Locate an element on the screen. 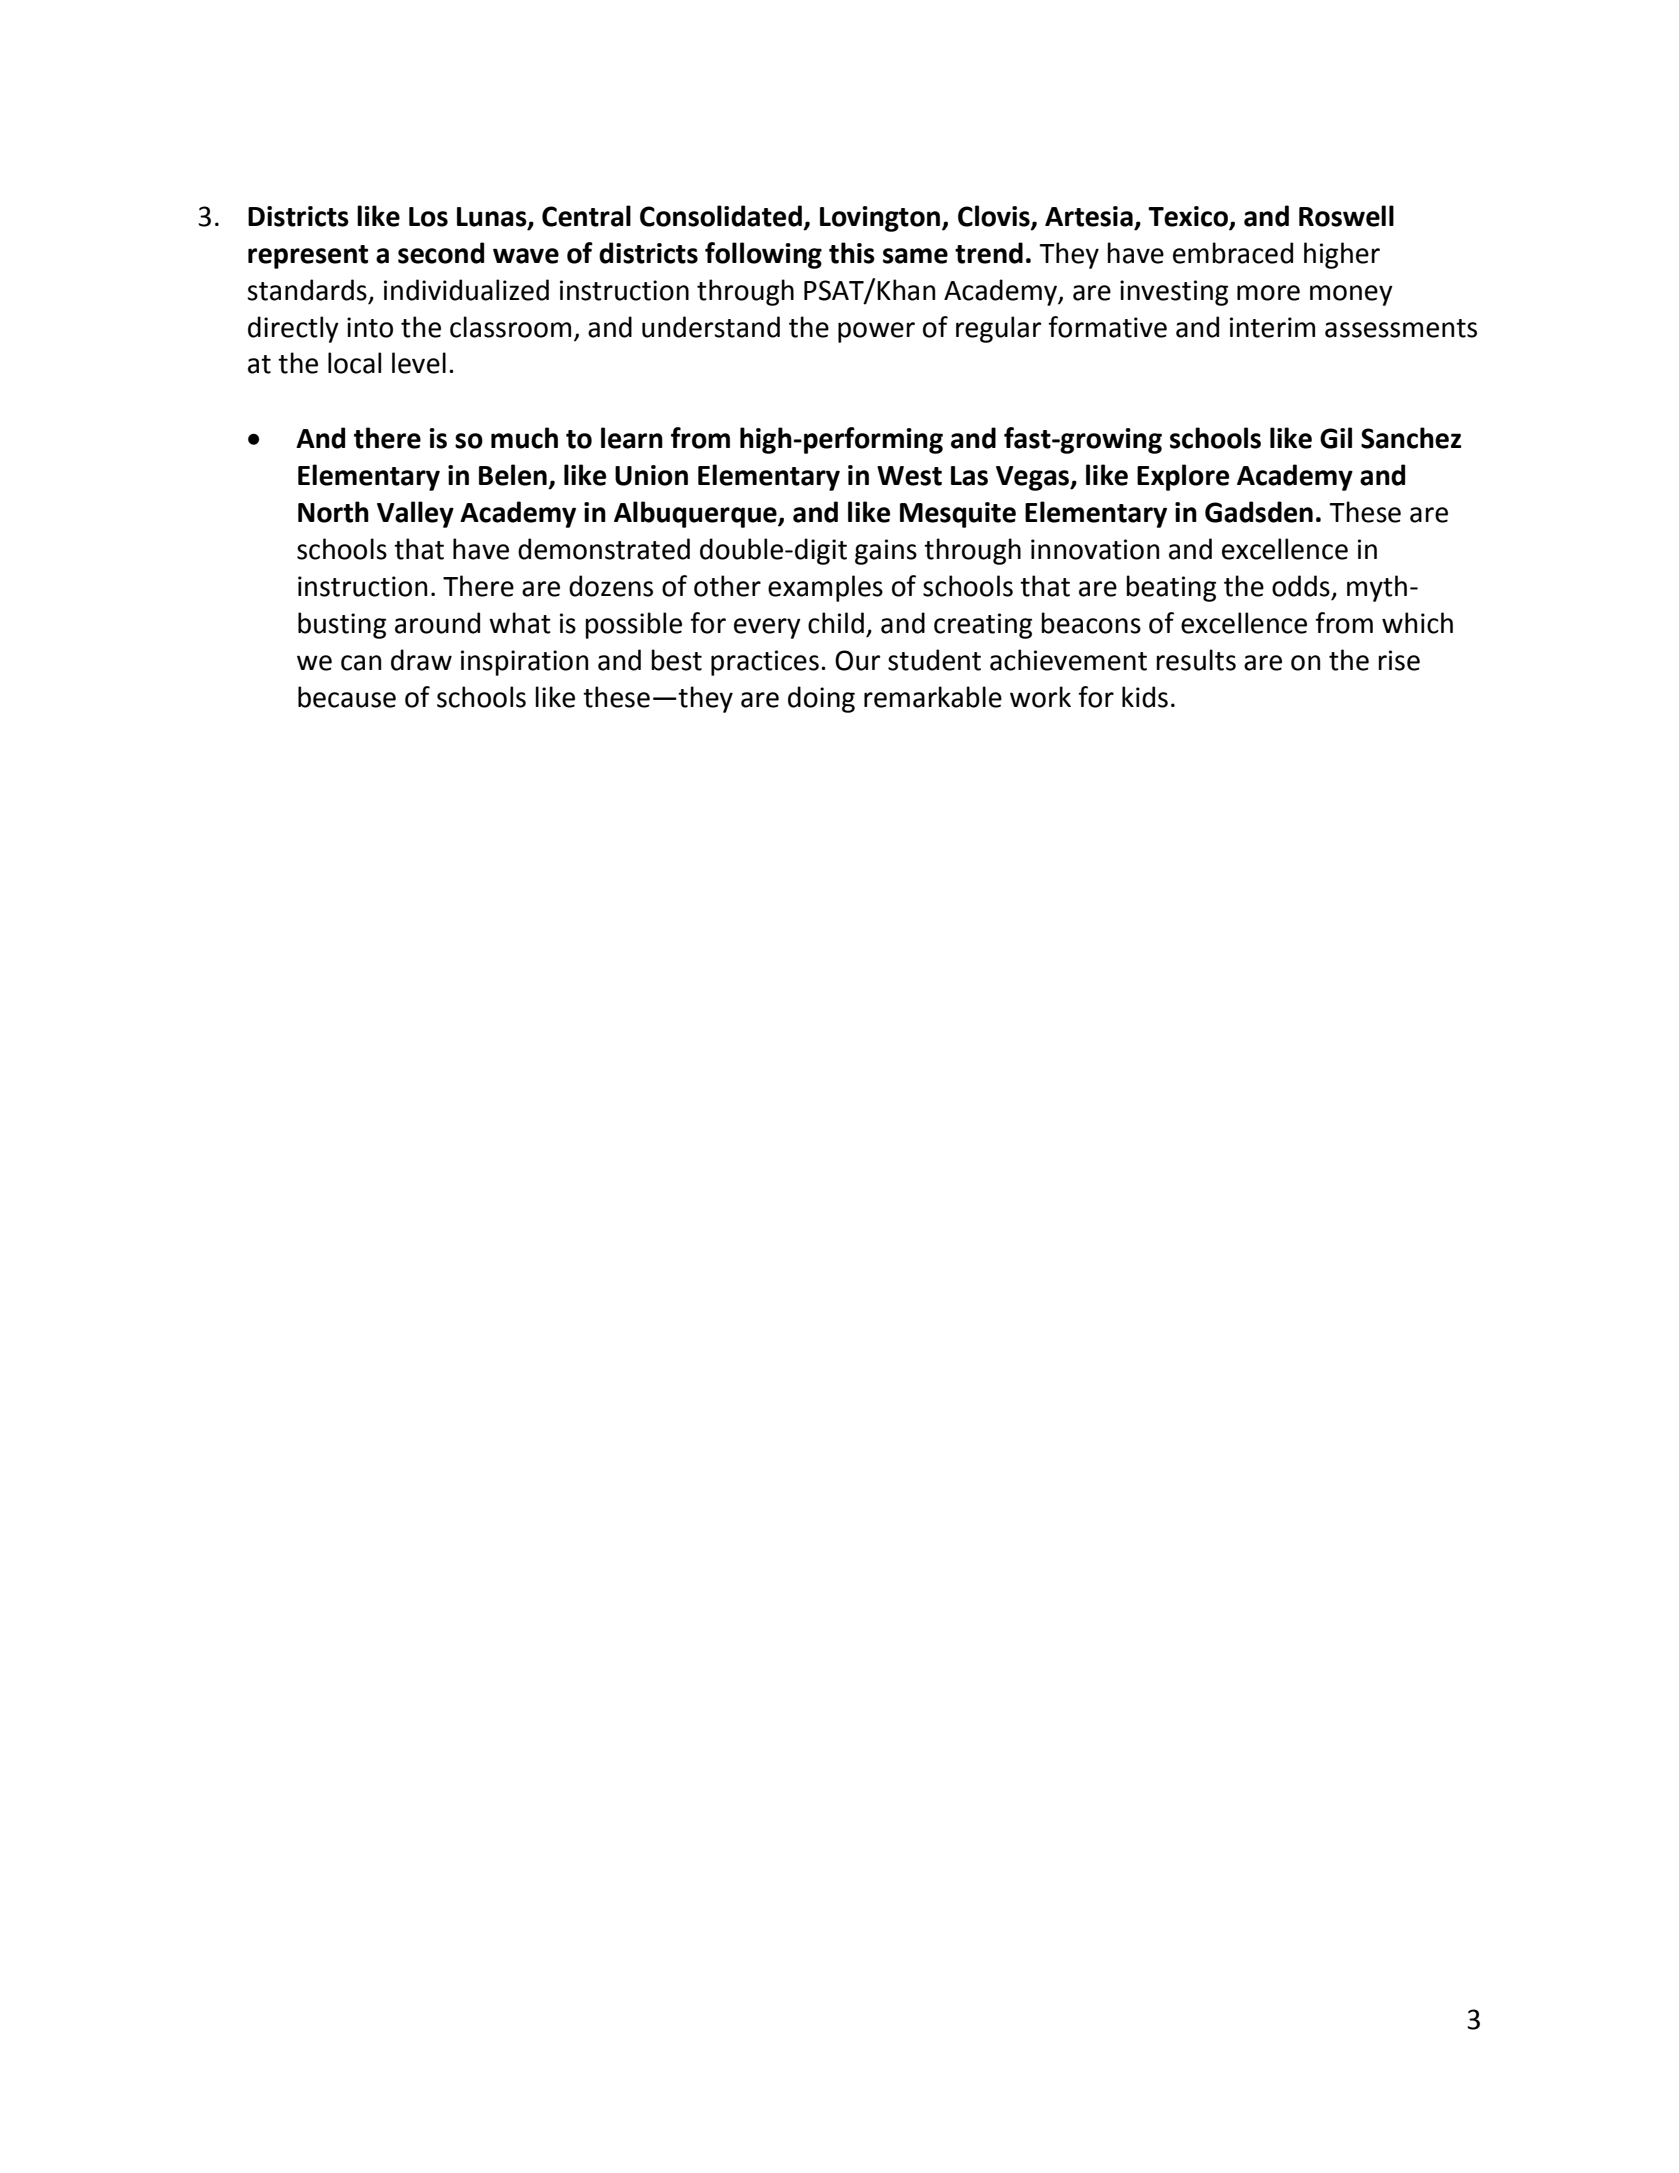  because is located at coordinates (347, 697).
